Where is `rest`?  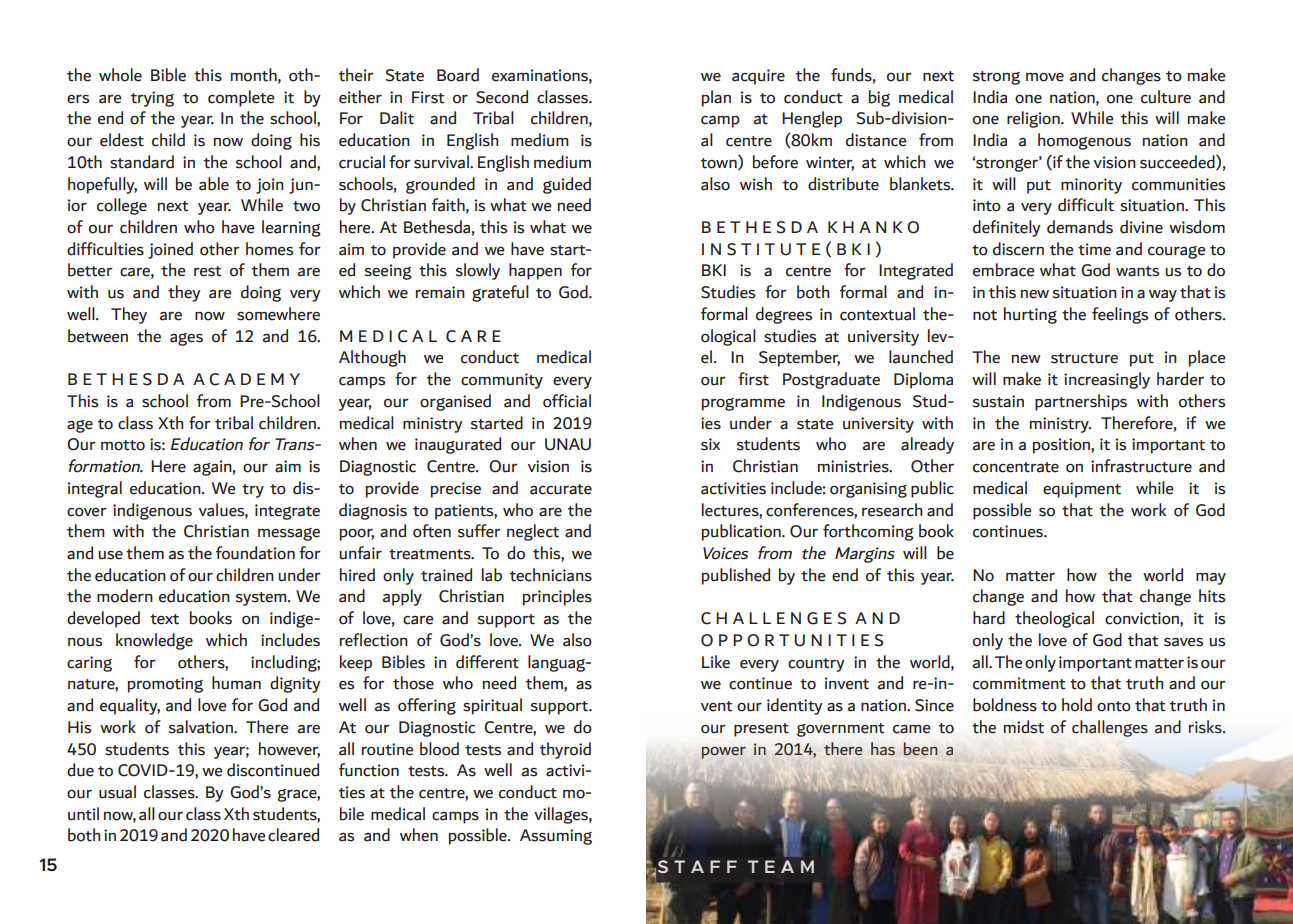
rest is located at coordinates (208, 271).
